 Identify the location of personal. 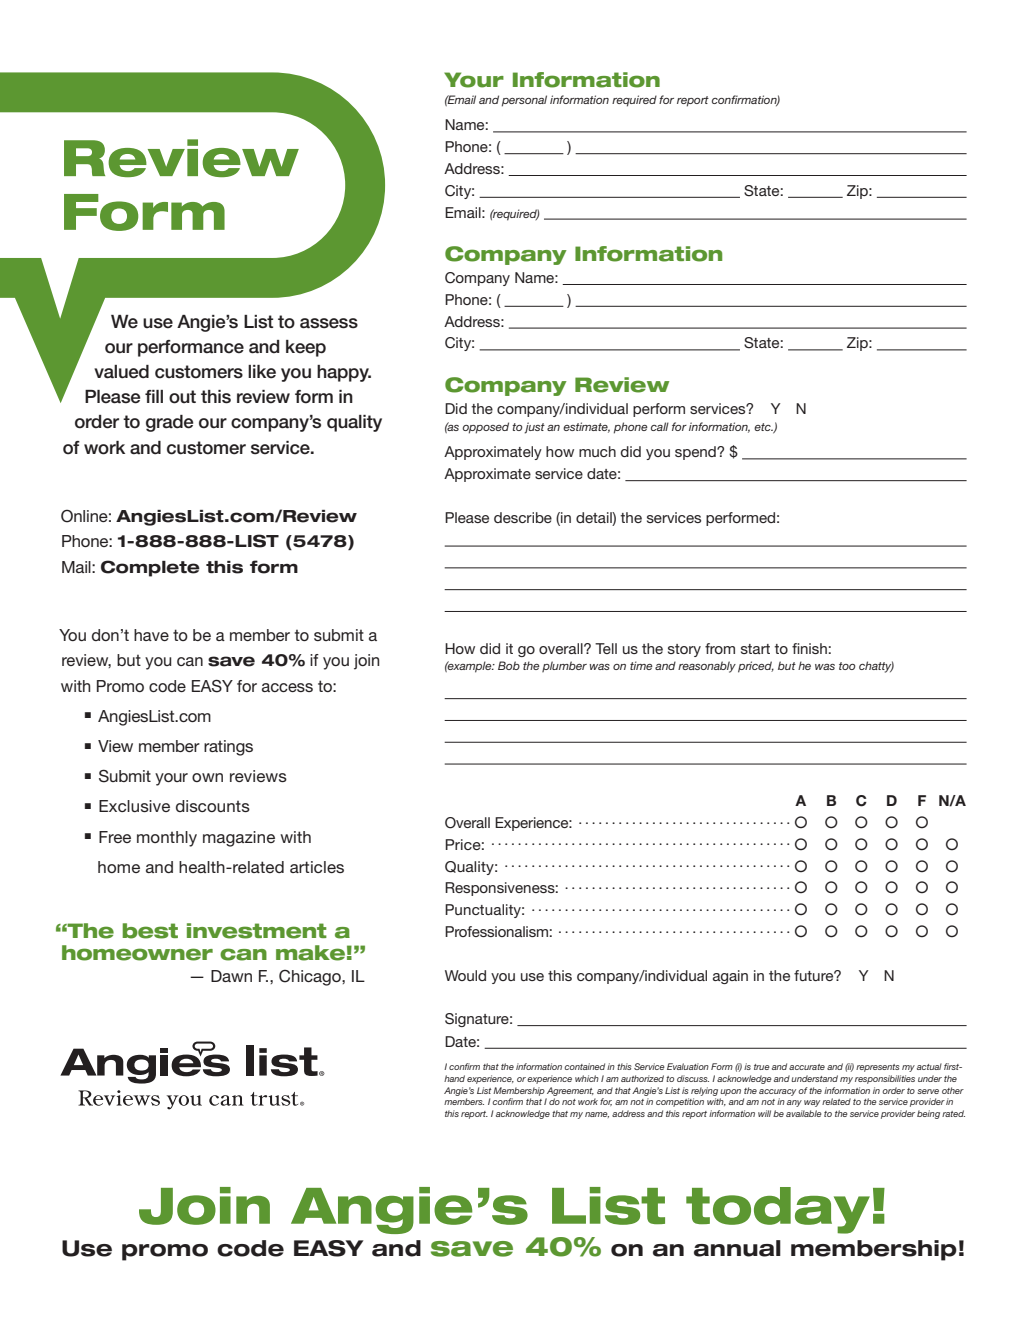
(524, 101).
